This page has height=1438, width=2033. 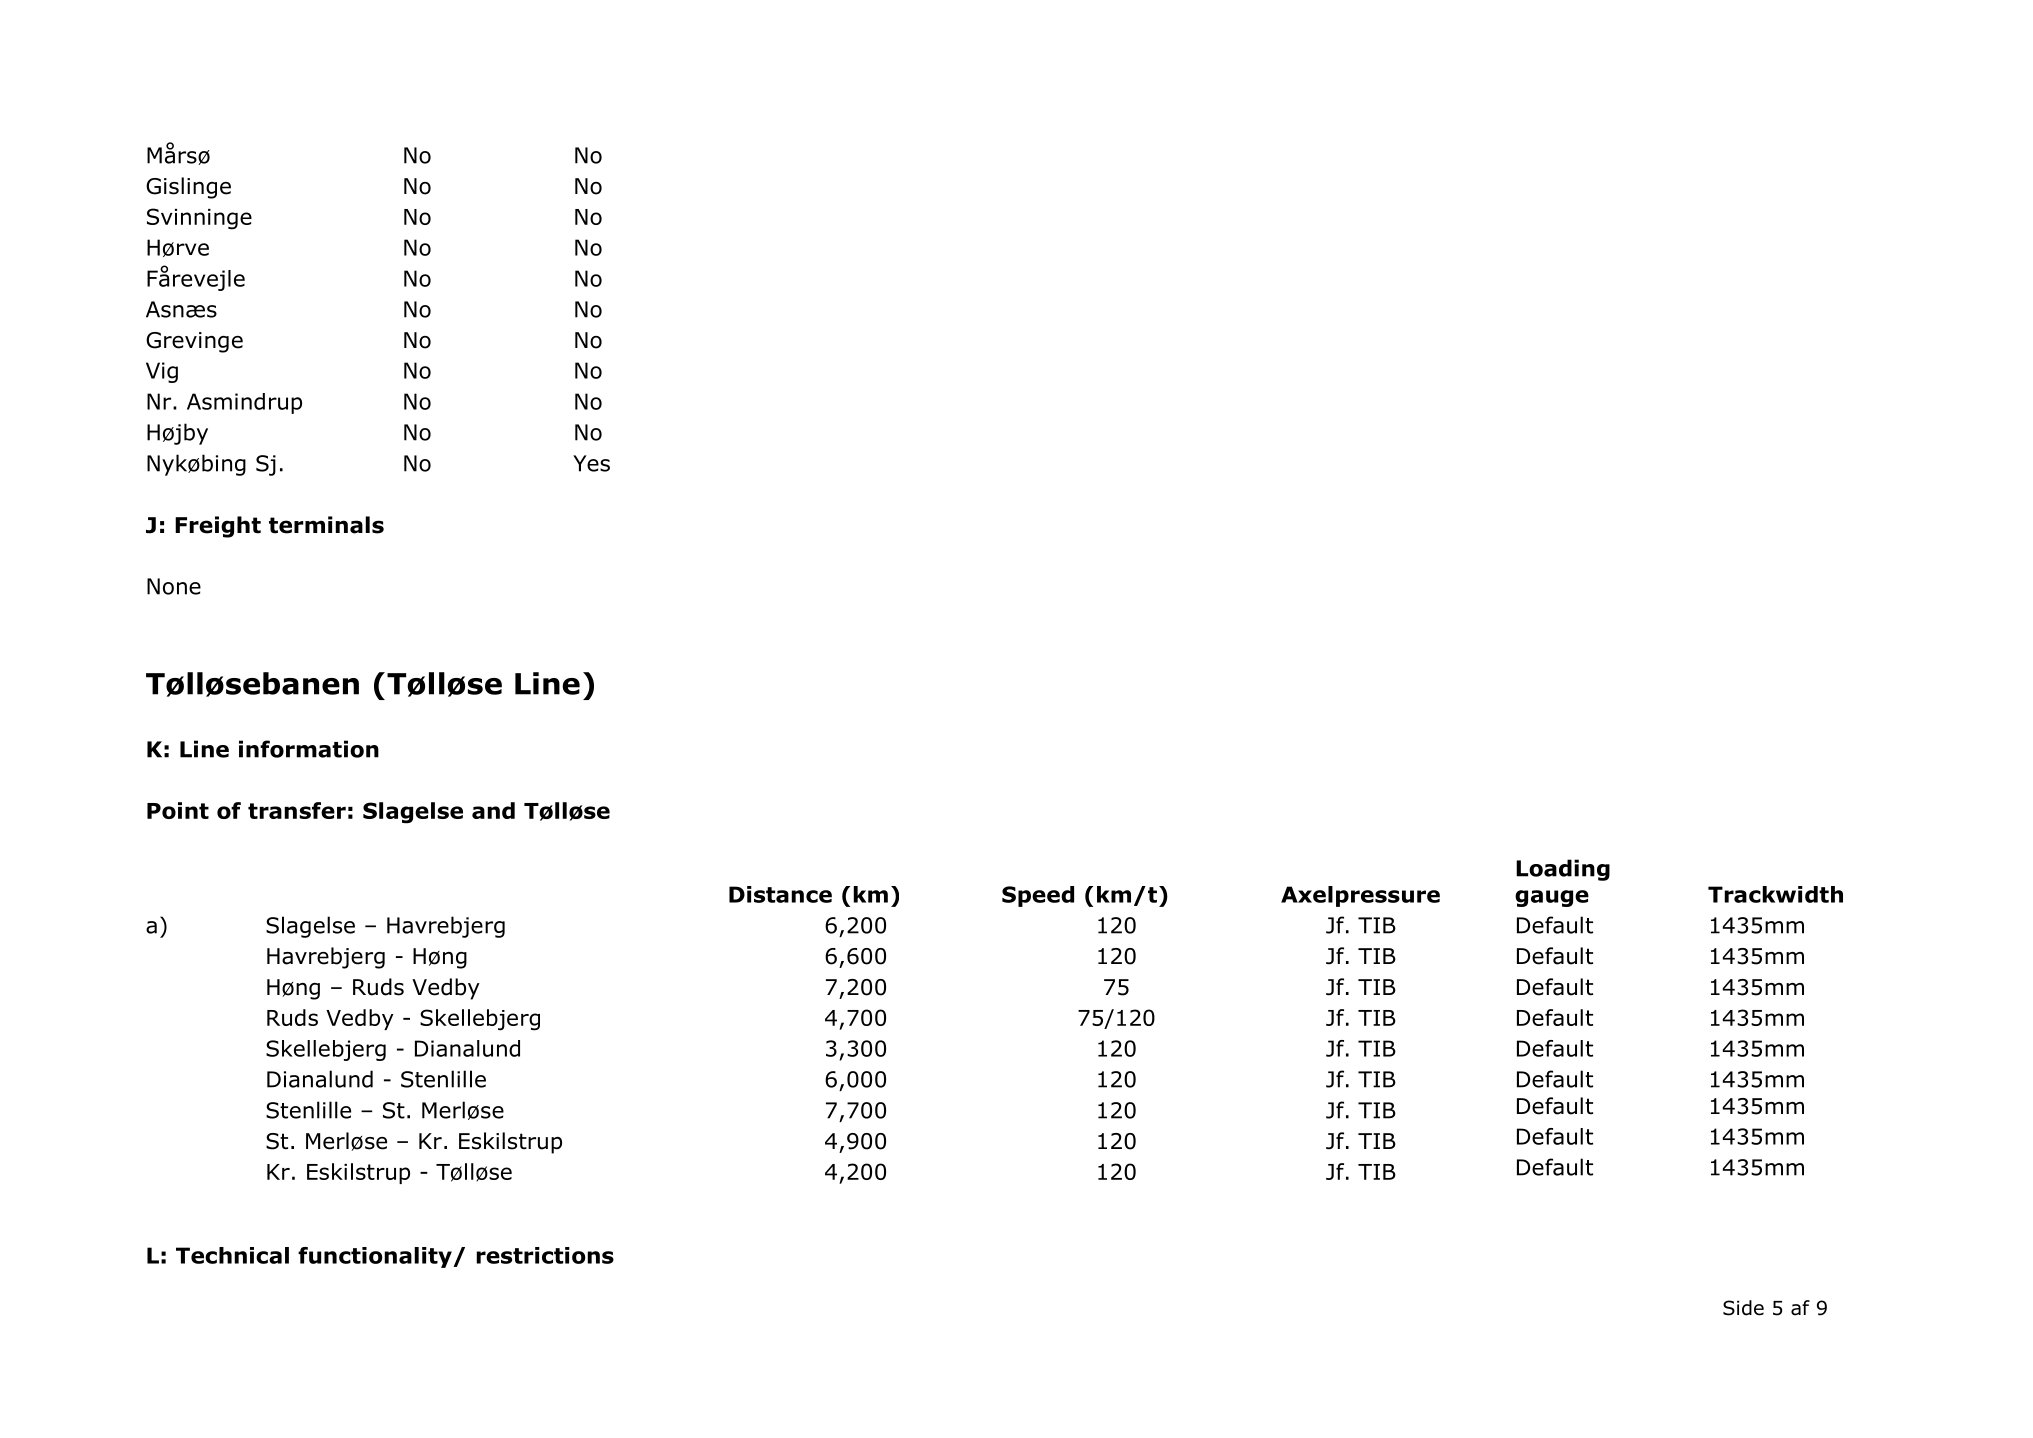 What do you see at coordinates (493, 810) in the page?
I see `and` at bounding box center [493, 810].
